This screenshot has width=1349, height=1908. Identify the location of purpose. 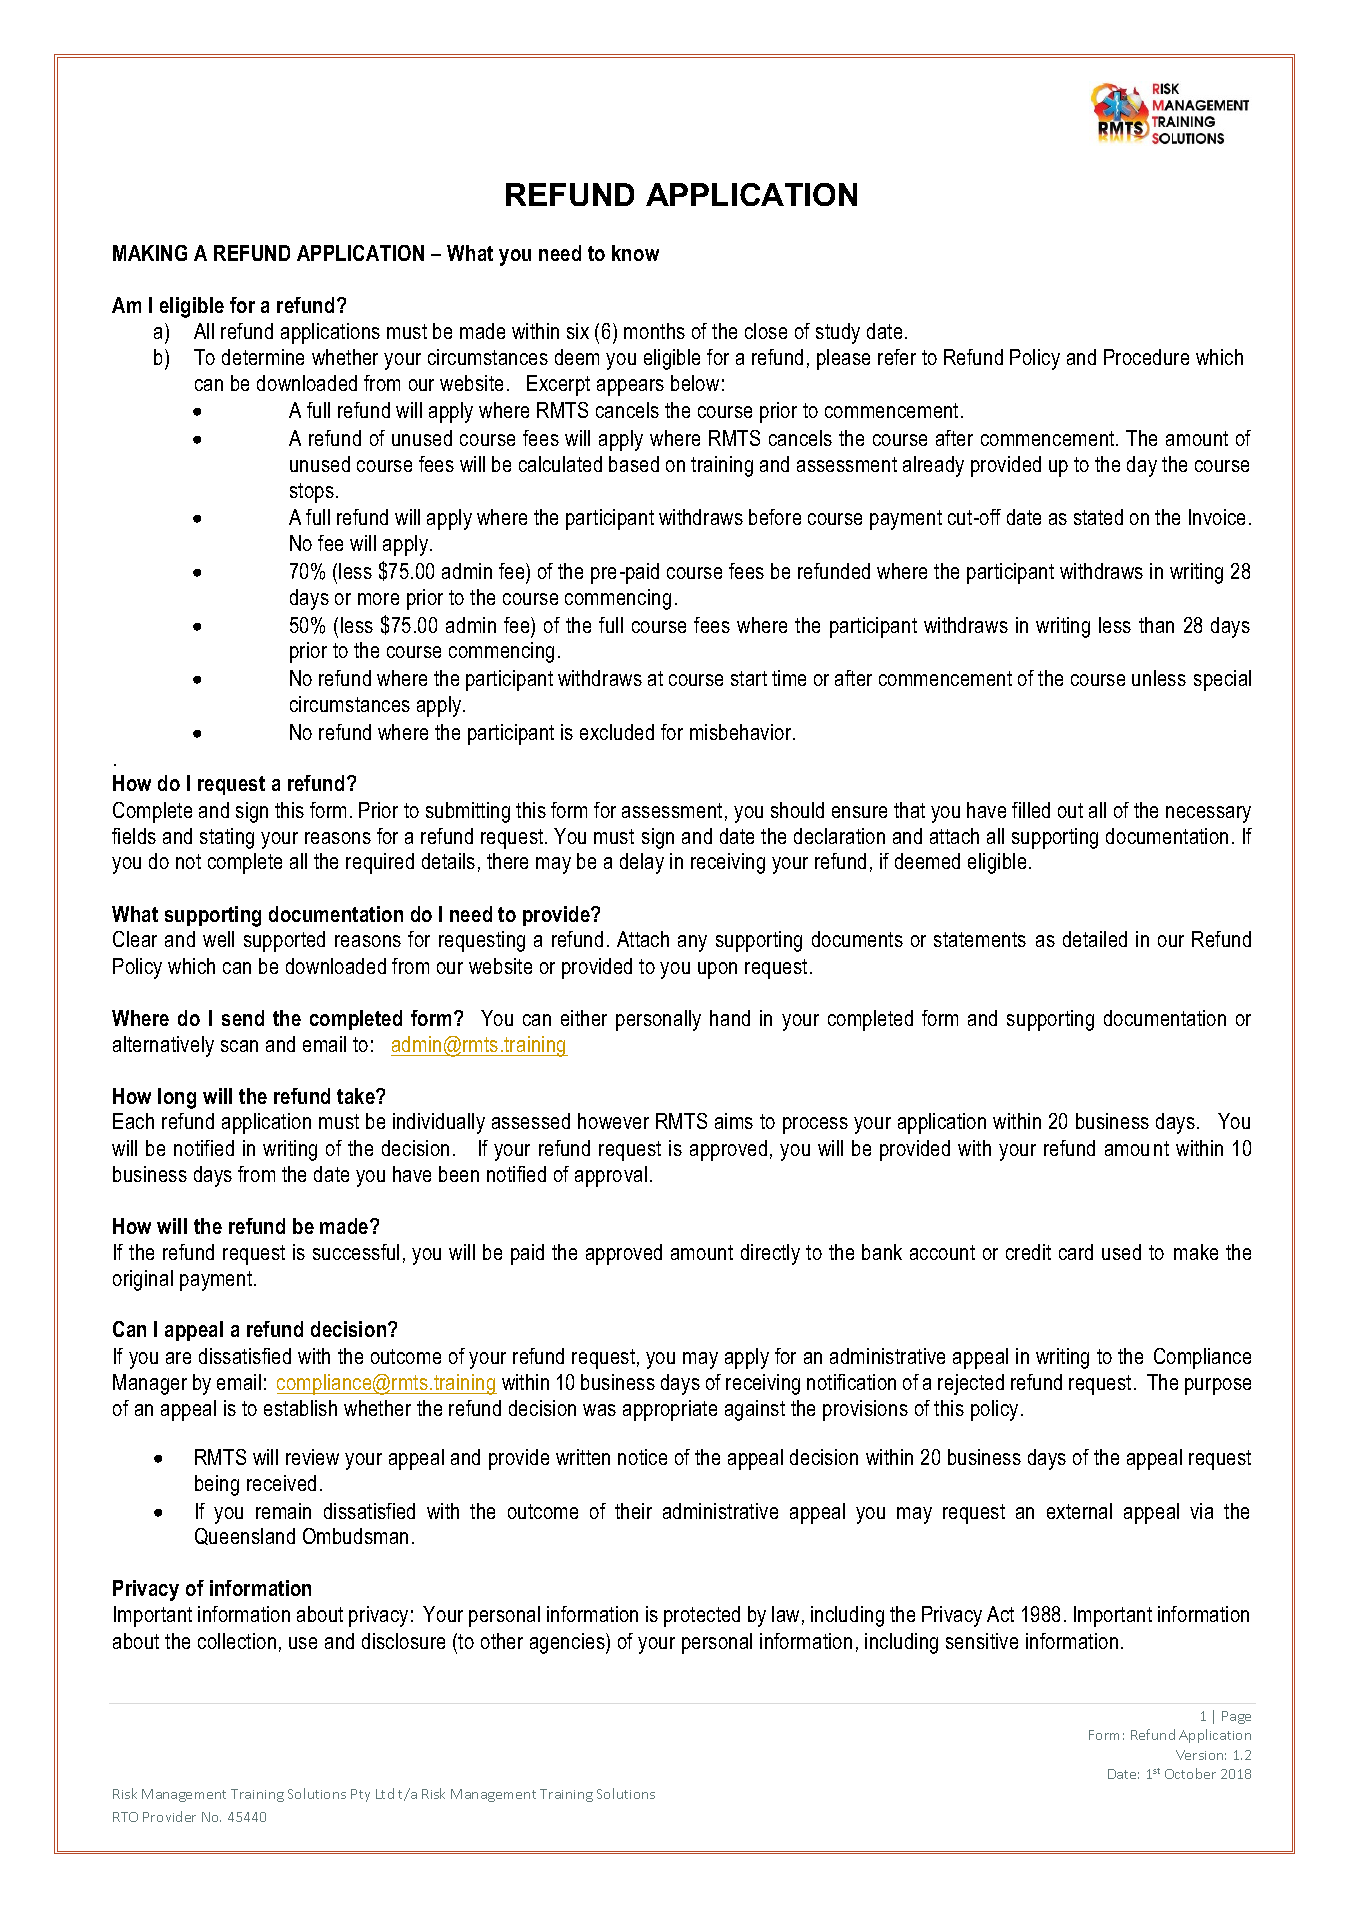
(1218, 1386).
